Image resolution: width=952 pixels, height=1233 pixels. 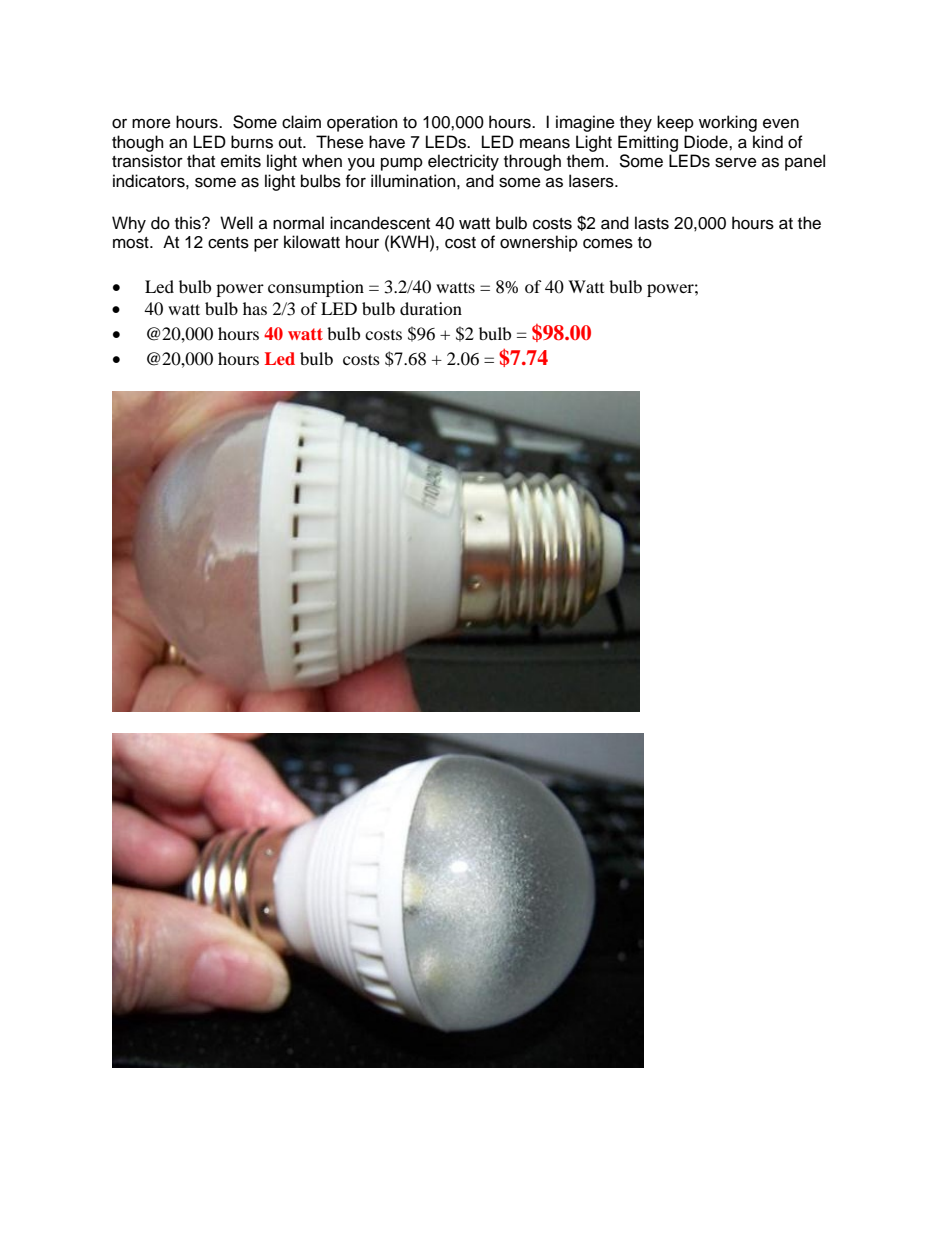 What do you see at coordinates (728, 123) in the screenshot?
I see `working` at bounding box center [728, 123].
